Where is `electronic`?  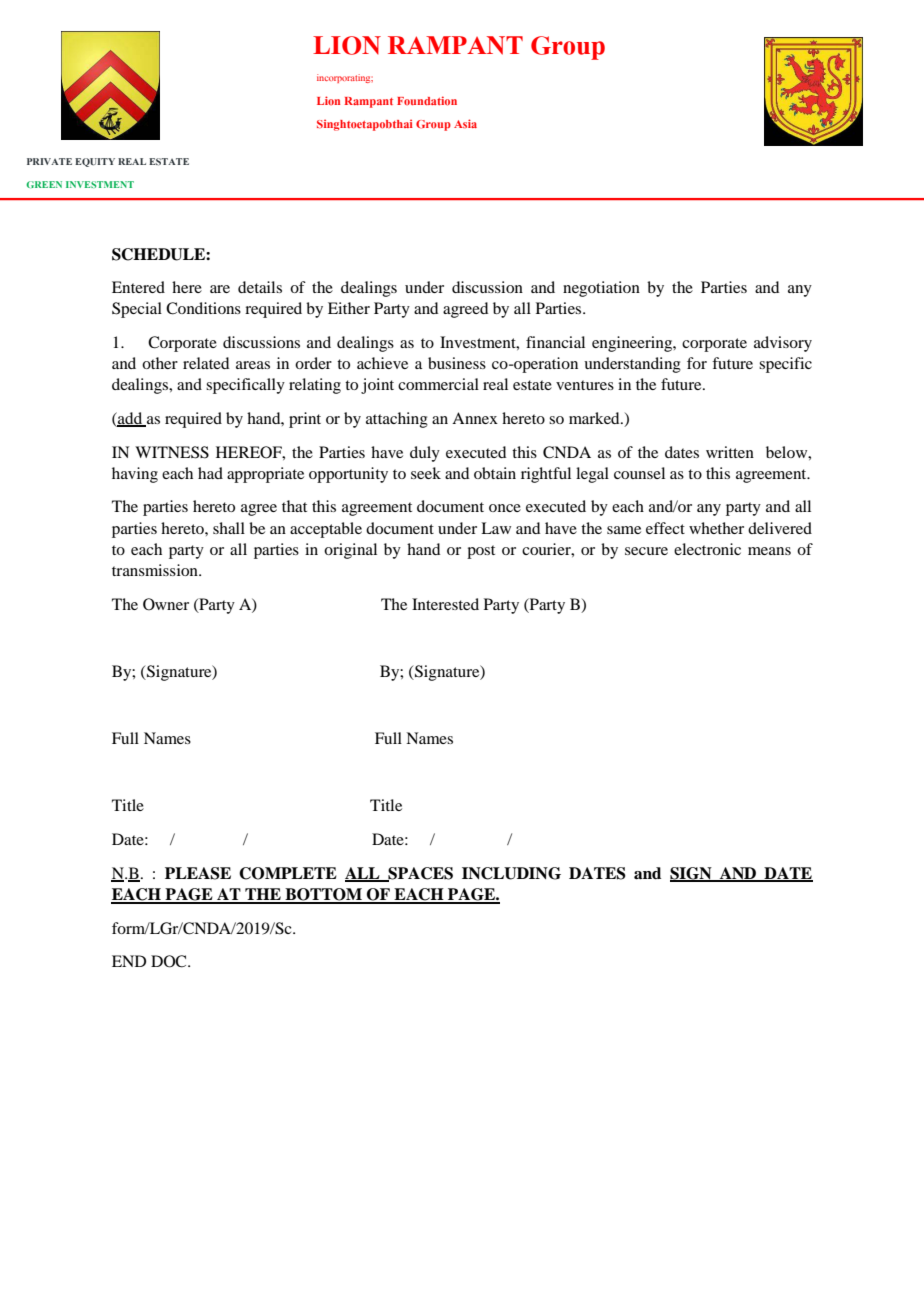
electronic is located at coordinates (707, 549).
